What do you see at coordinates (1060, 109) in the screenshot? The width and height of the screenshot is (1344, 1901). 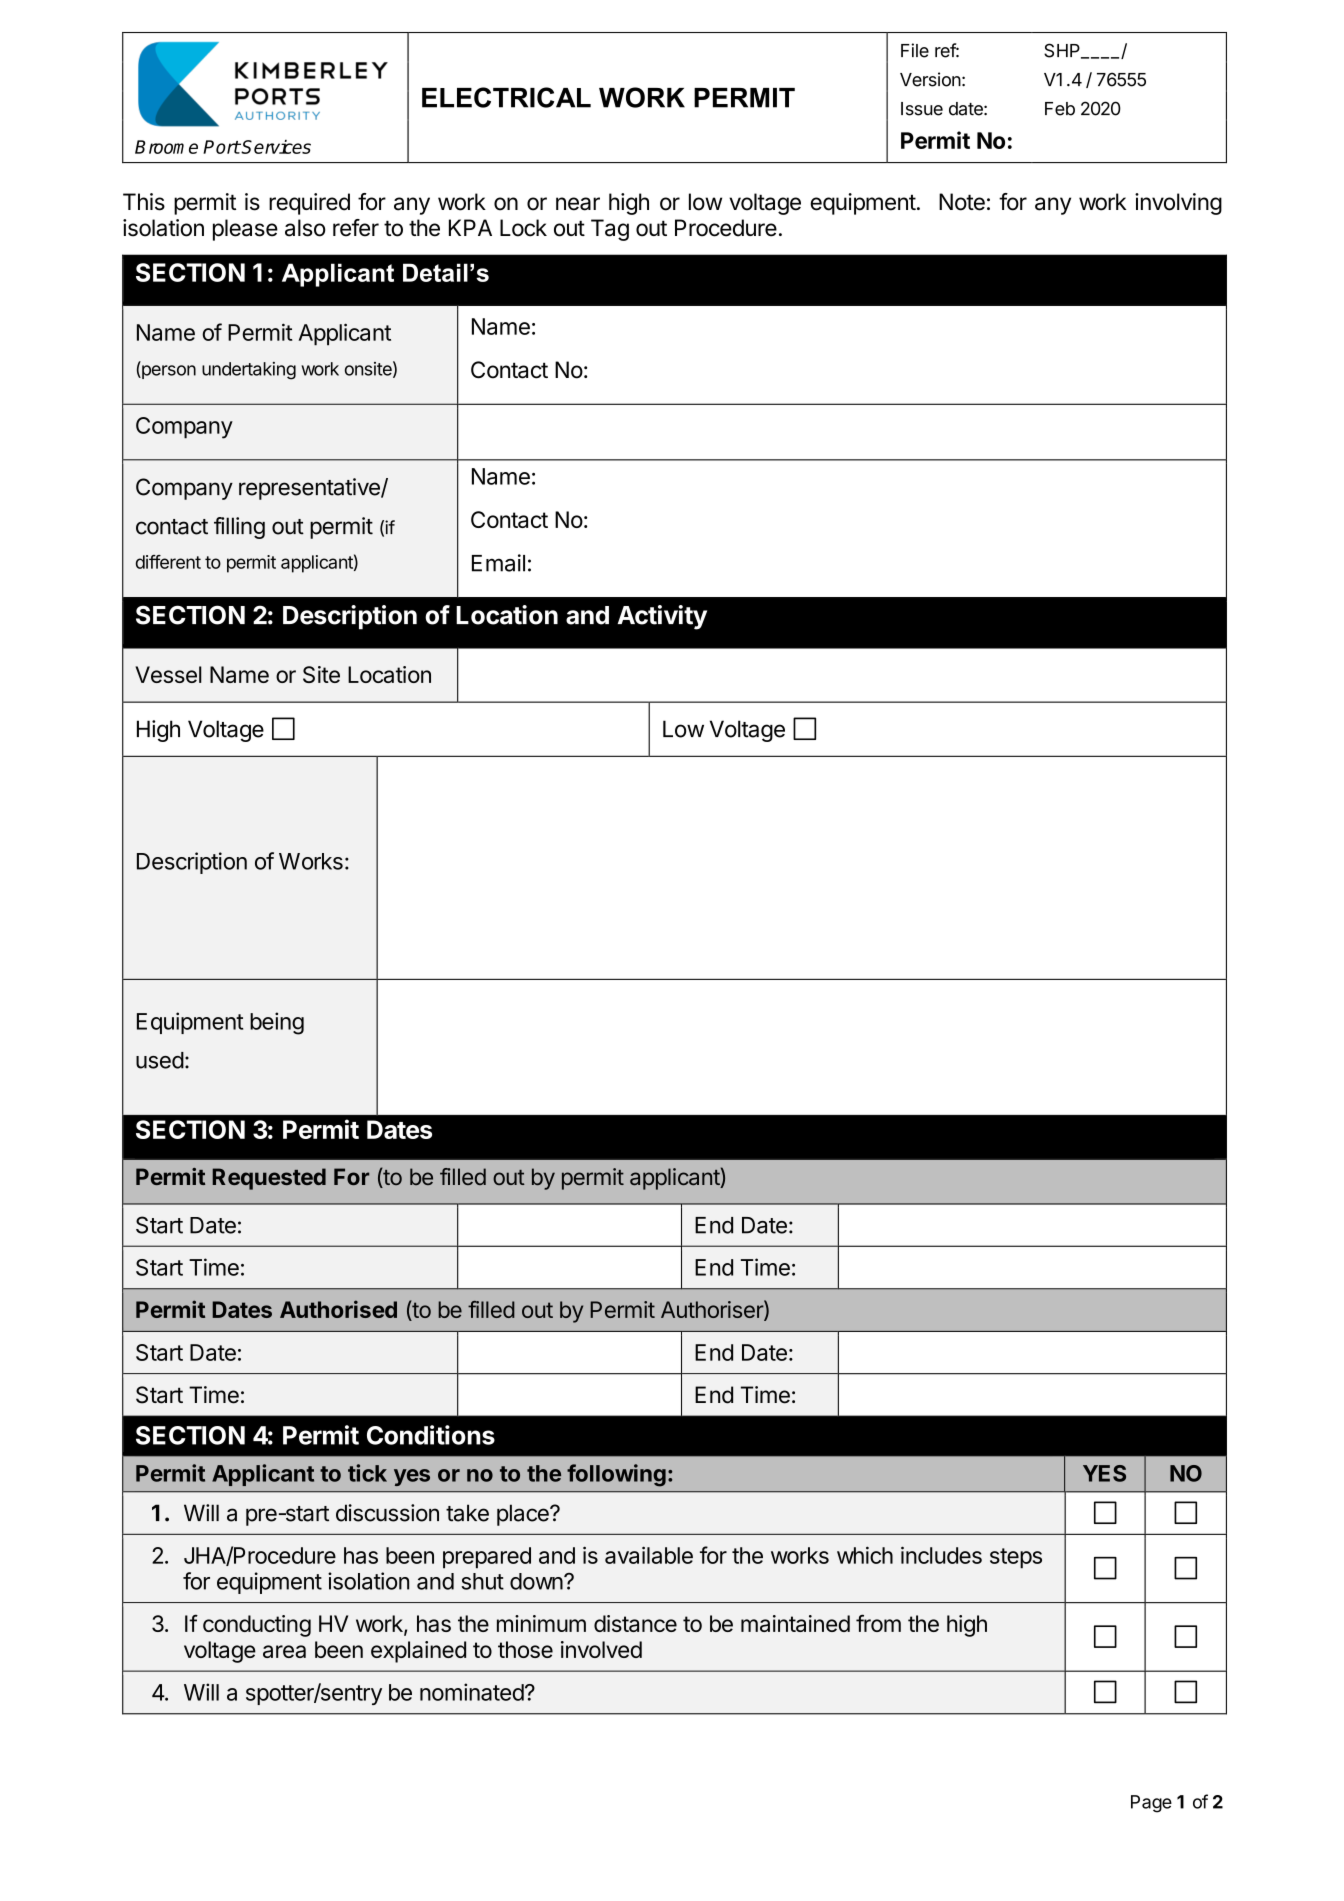 I see `Feb` at bounding box center [1060, 109].
